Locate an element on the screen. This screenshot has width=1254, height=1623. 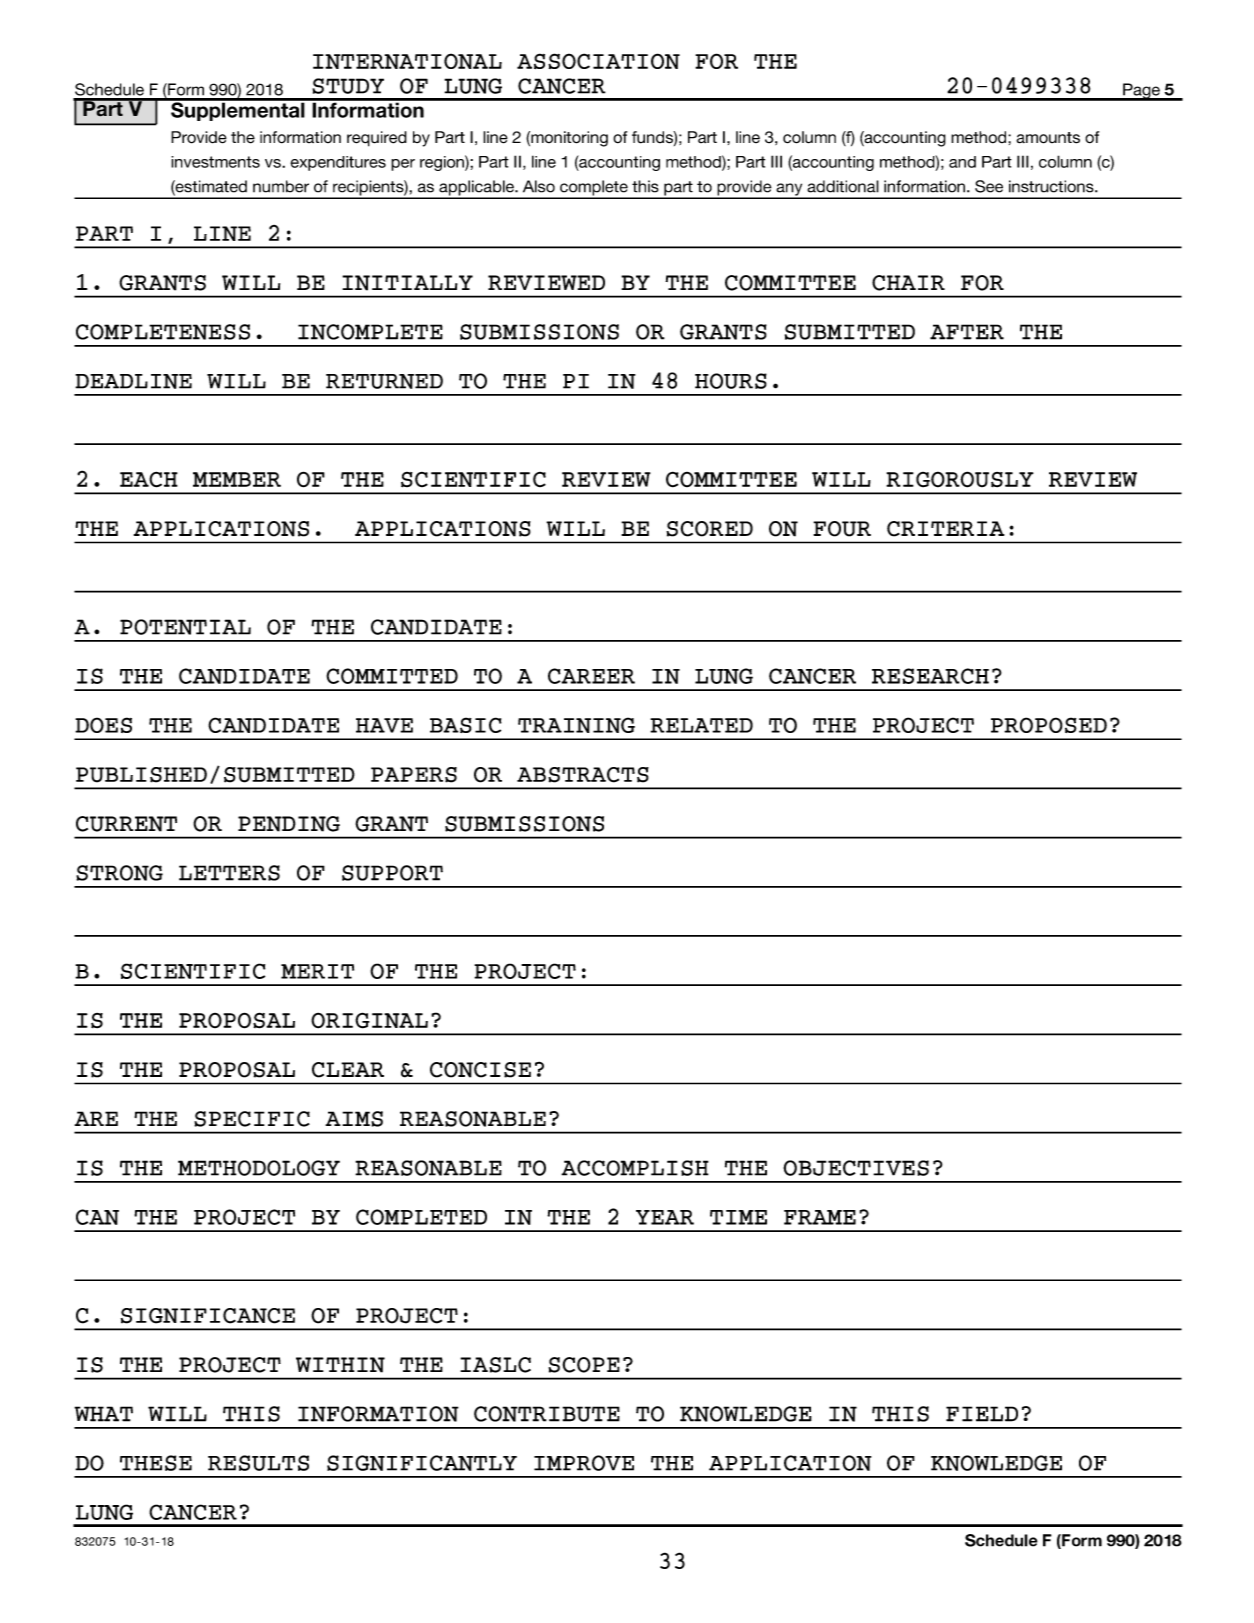
MEMBER is located at coordinates (237, 479).
